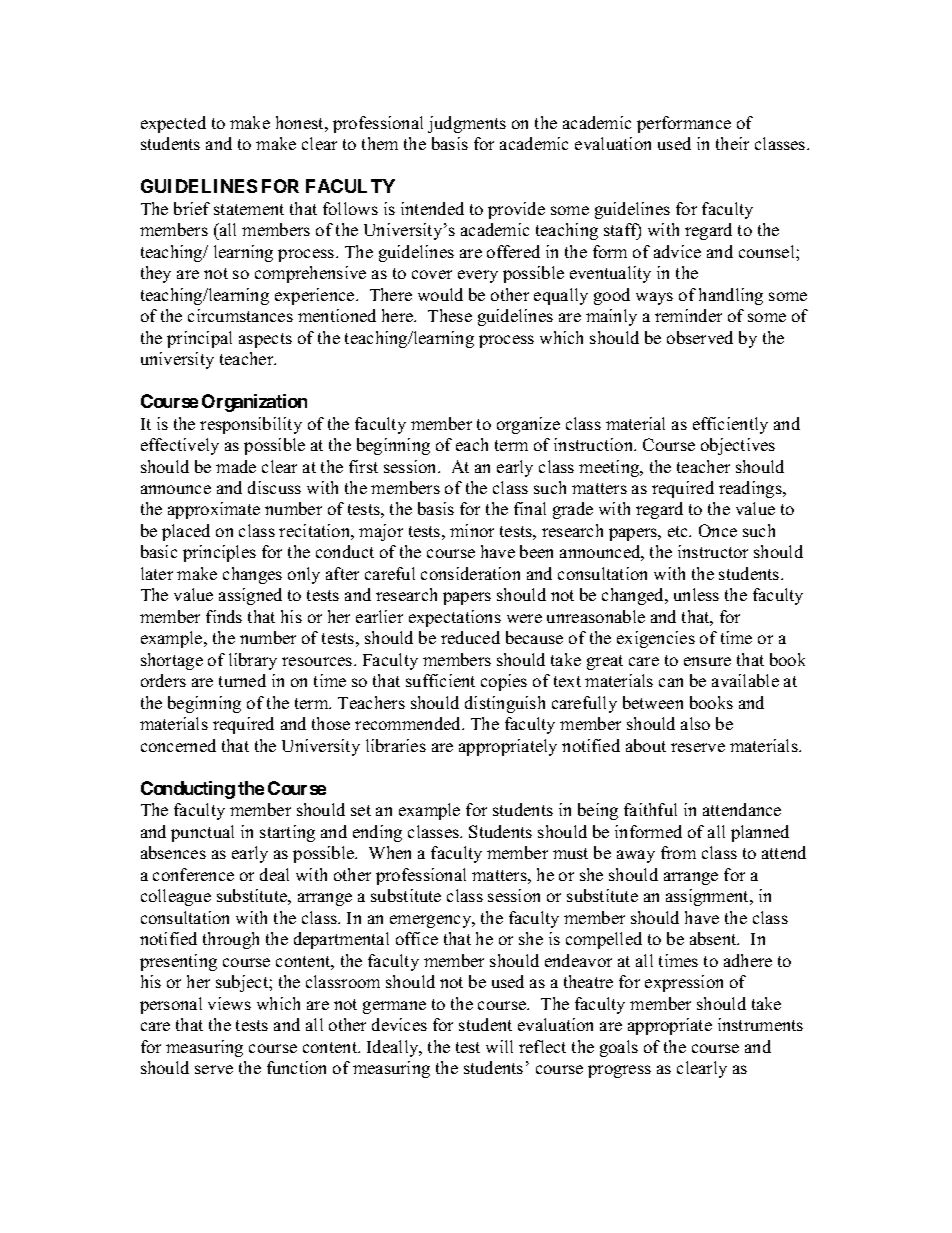 Image resolution: width=952 pixels, height=1233 pixels. What do you see at coordinates (499, 1046) in the image?
I see `will` at bounding box center [499, 1046].
